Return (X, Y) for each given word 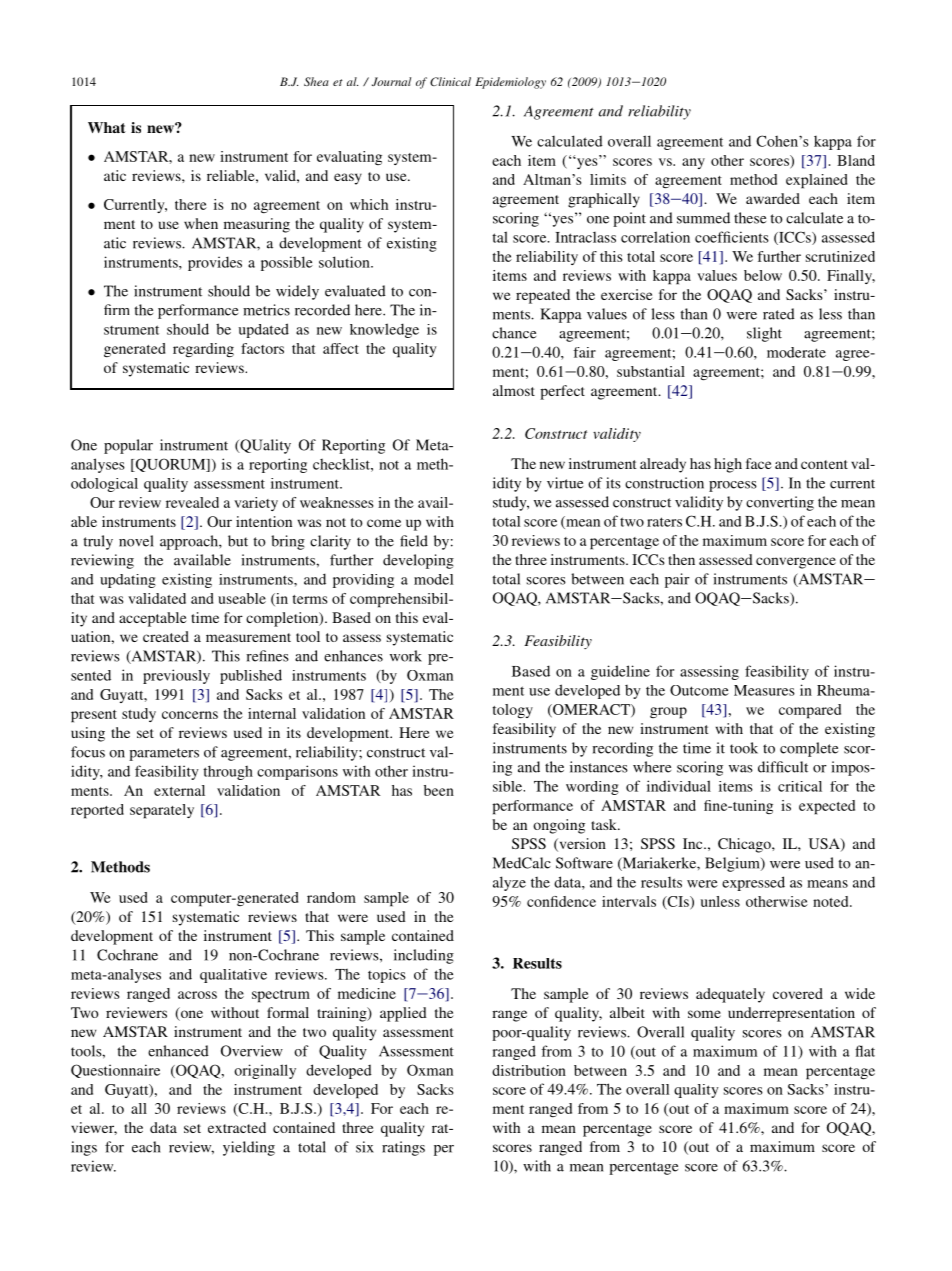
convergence (796, 563)
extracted (237, 1127)
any (693, 163)
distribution (529, 1070)
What (107, 127)
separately (162, 811)
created (166, 636)
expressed (753, 883)
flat (865, 1051)
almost (514, 390)
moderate (796, 352)
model (433, 579)
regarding (203, 350)
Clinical (450, 81)
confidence (561, 901)
